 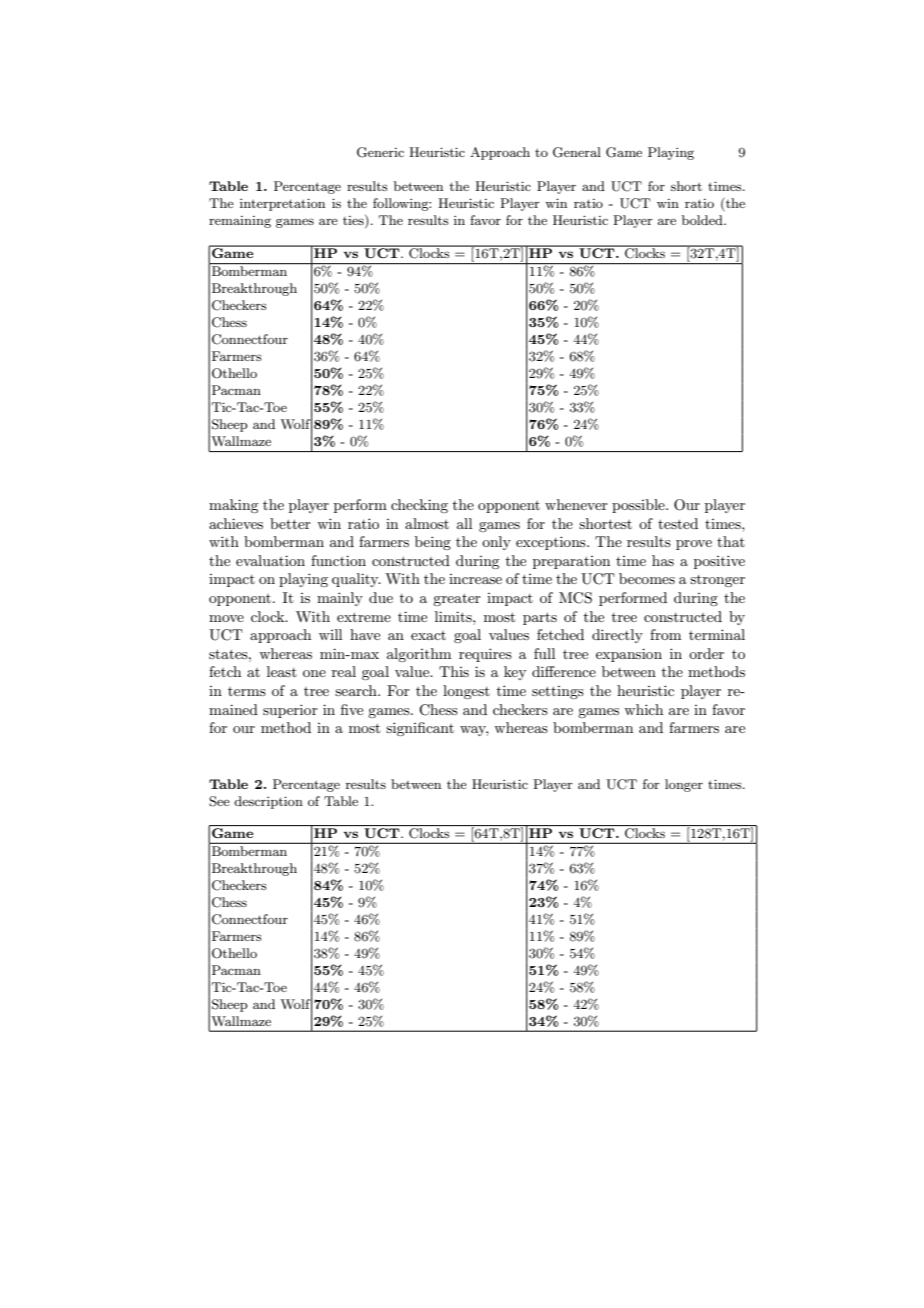 What do you see at coordinates (703, 220) in the document?
I see `bolded` at bounding box center [703, 220].
